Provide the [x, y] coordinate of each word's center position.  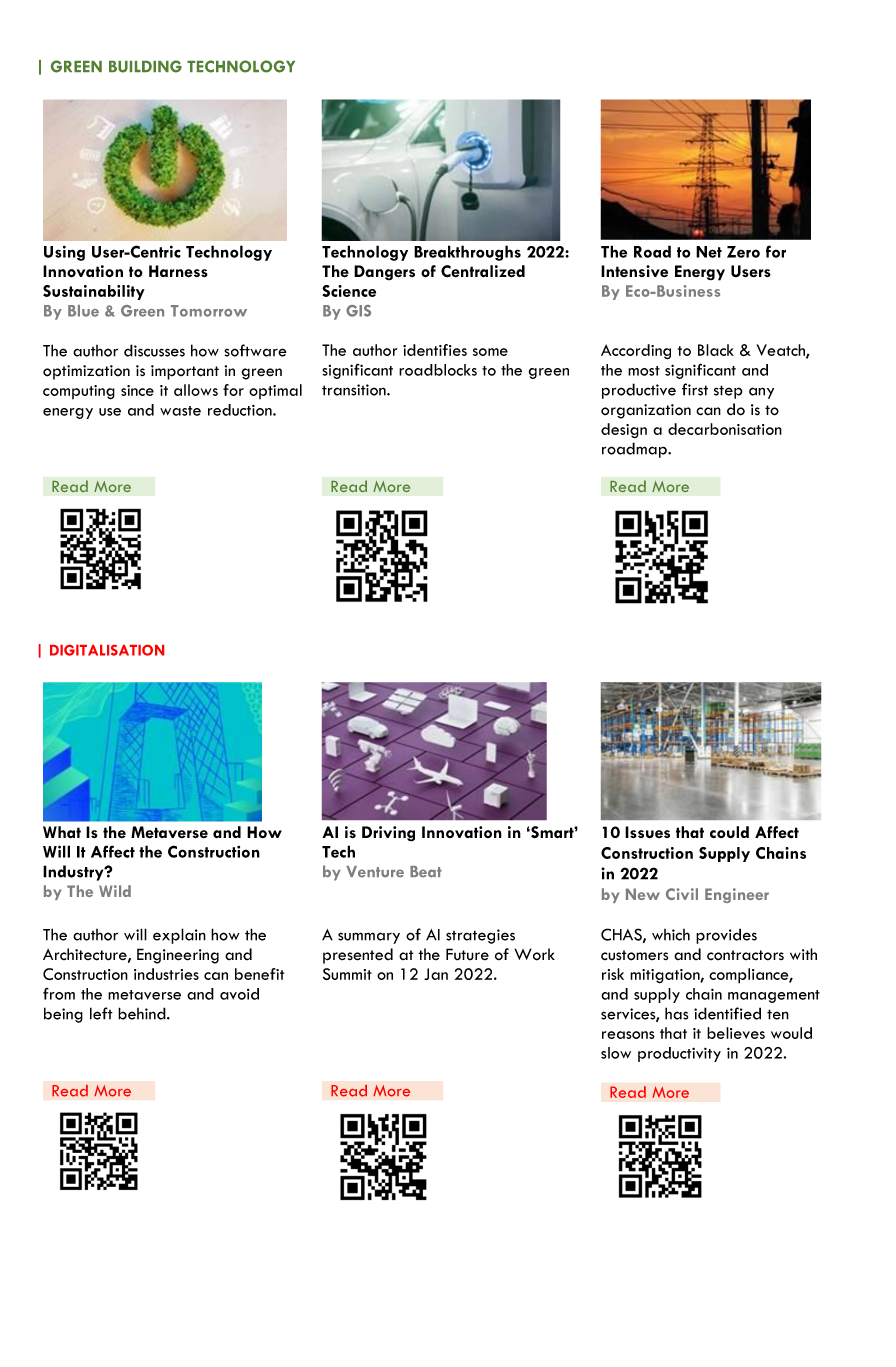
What [62, 832]
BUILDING [145, 66]
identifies [435, 350]
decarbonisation [725, 429]
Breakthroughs [467, 253]
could [729, 832]
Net [709, 252]
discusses [154, 350]
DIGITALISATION [107, 650]
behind [143, 1013]
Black [716, 350]
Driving [388, 834]
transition [355, 390]
